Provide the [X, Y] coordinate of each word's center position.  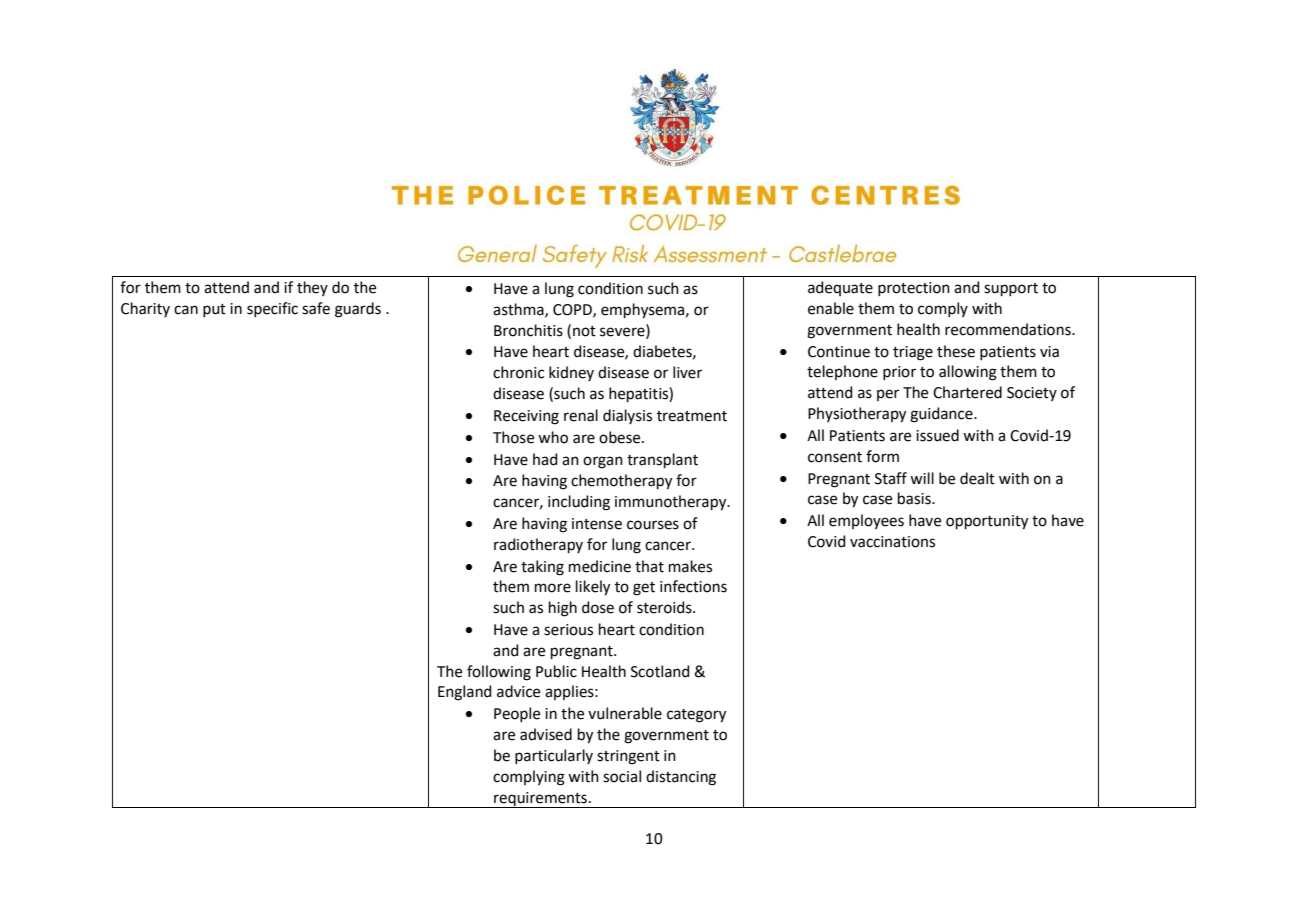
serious [568, 630]
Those [513, 437]
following [499, 673]
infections [693, 586]
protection [914, 289]
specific [272, 309]
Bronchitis [528, 330]
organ [603, 462]
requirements [540, 800]
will [922, 478]
